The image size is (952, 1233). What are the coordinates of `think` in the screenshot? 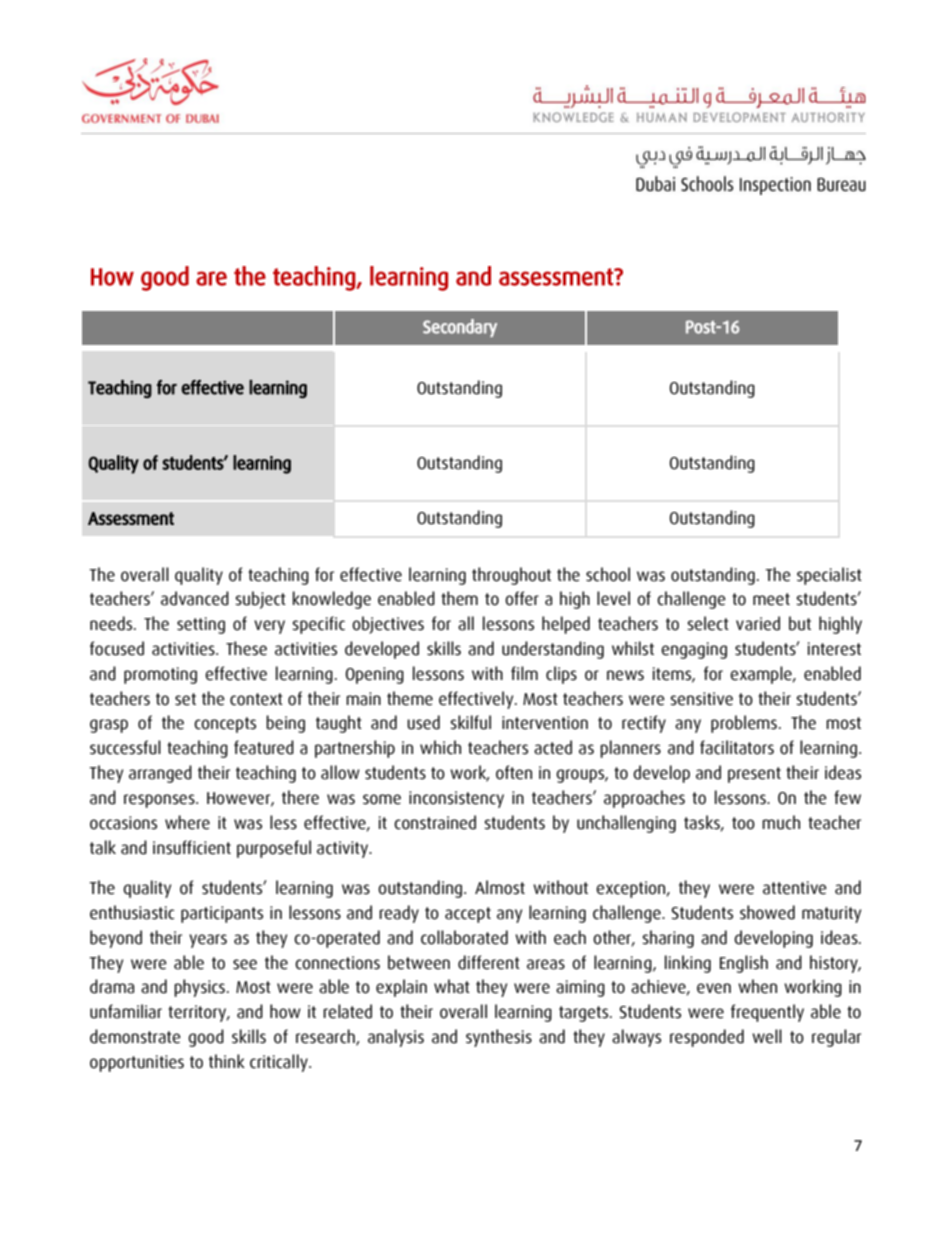 It's located at (227, 1061).
